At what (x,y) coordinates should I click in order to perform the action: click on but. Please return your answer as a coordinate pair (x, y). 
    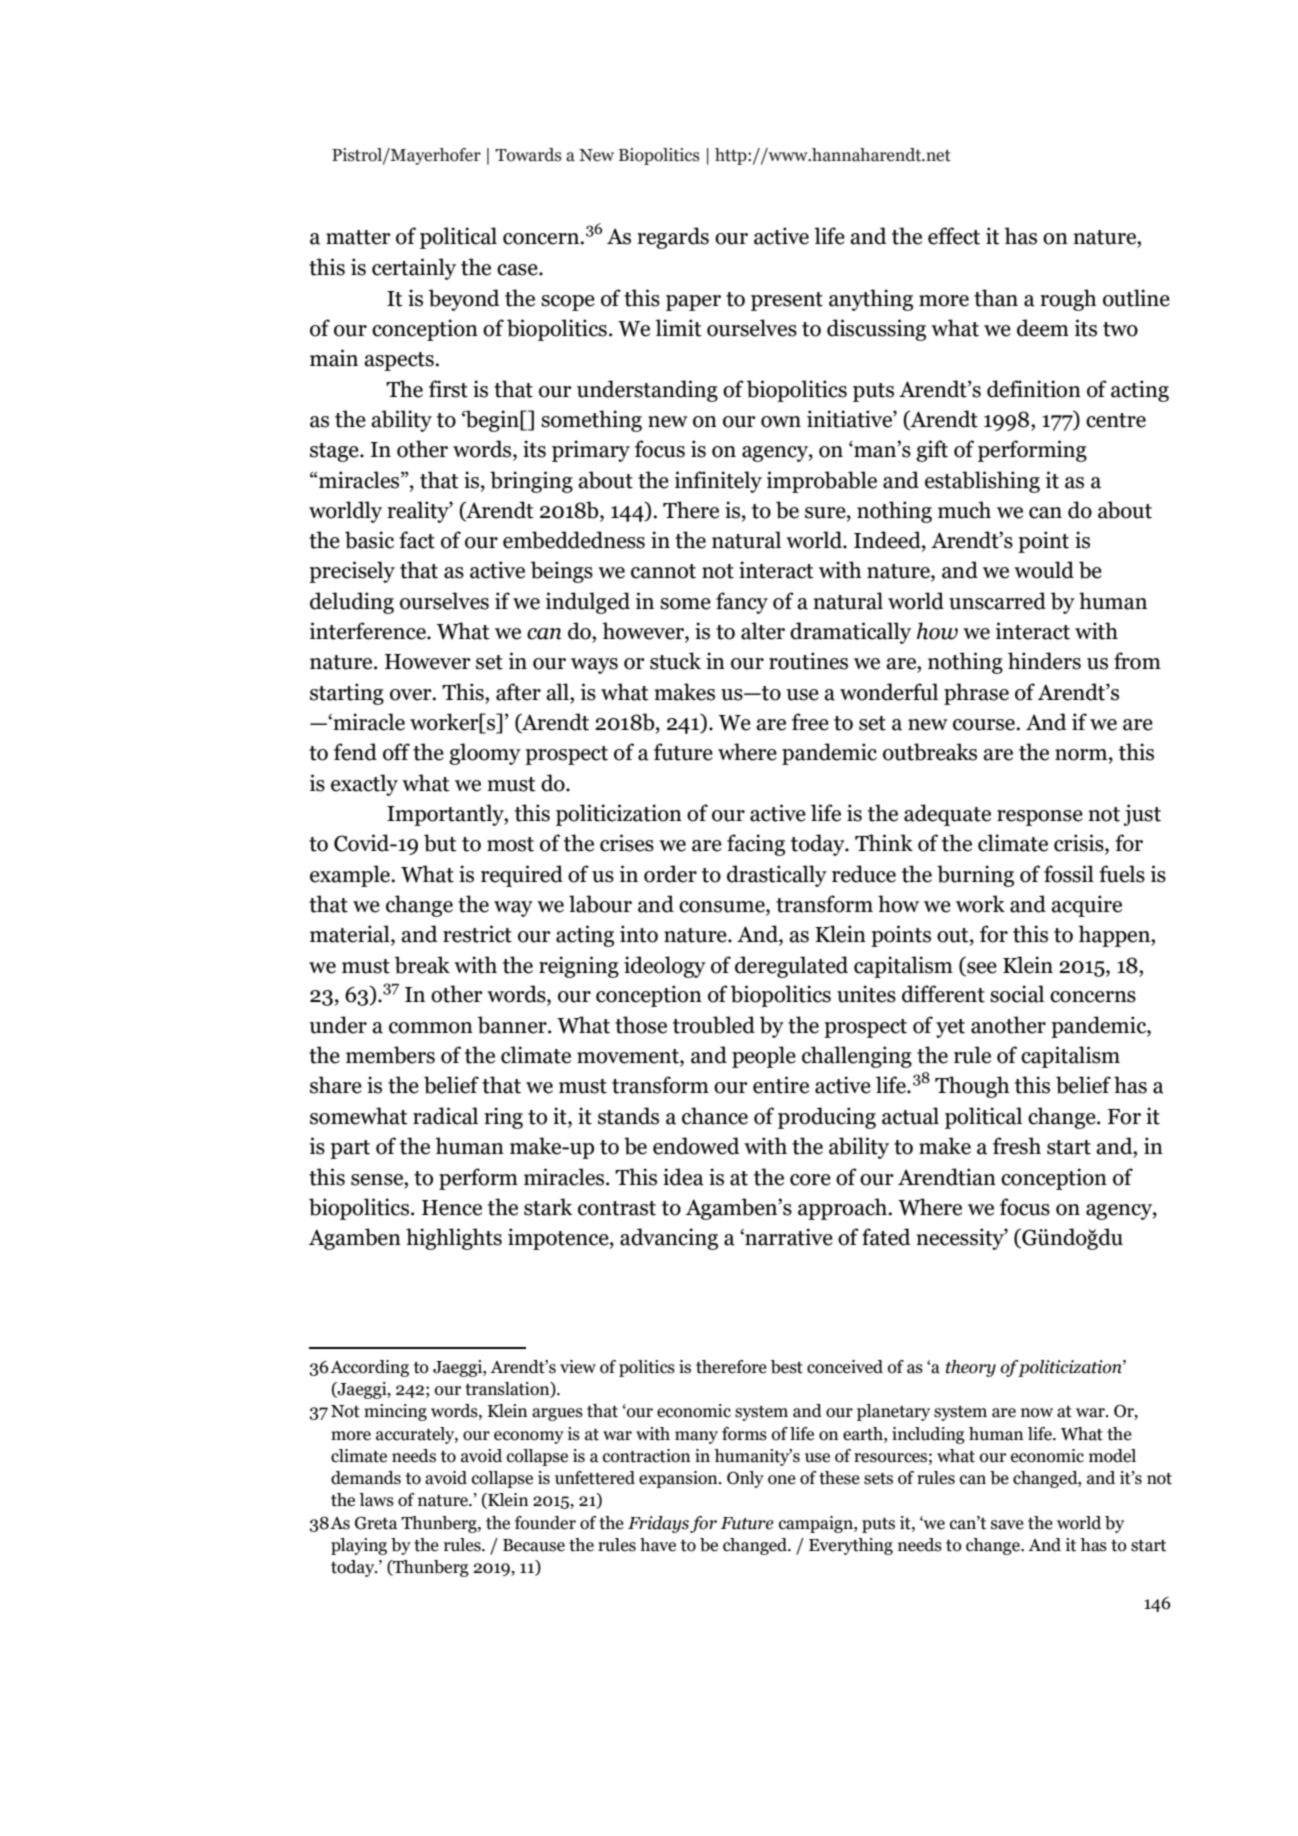
    Looking at the image, I should click on (440, 843).
